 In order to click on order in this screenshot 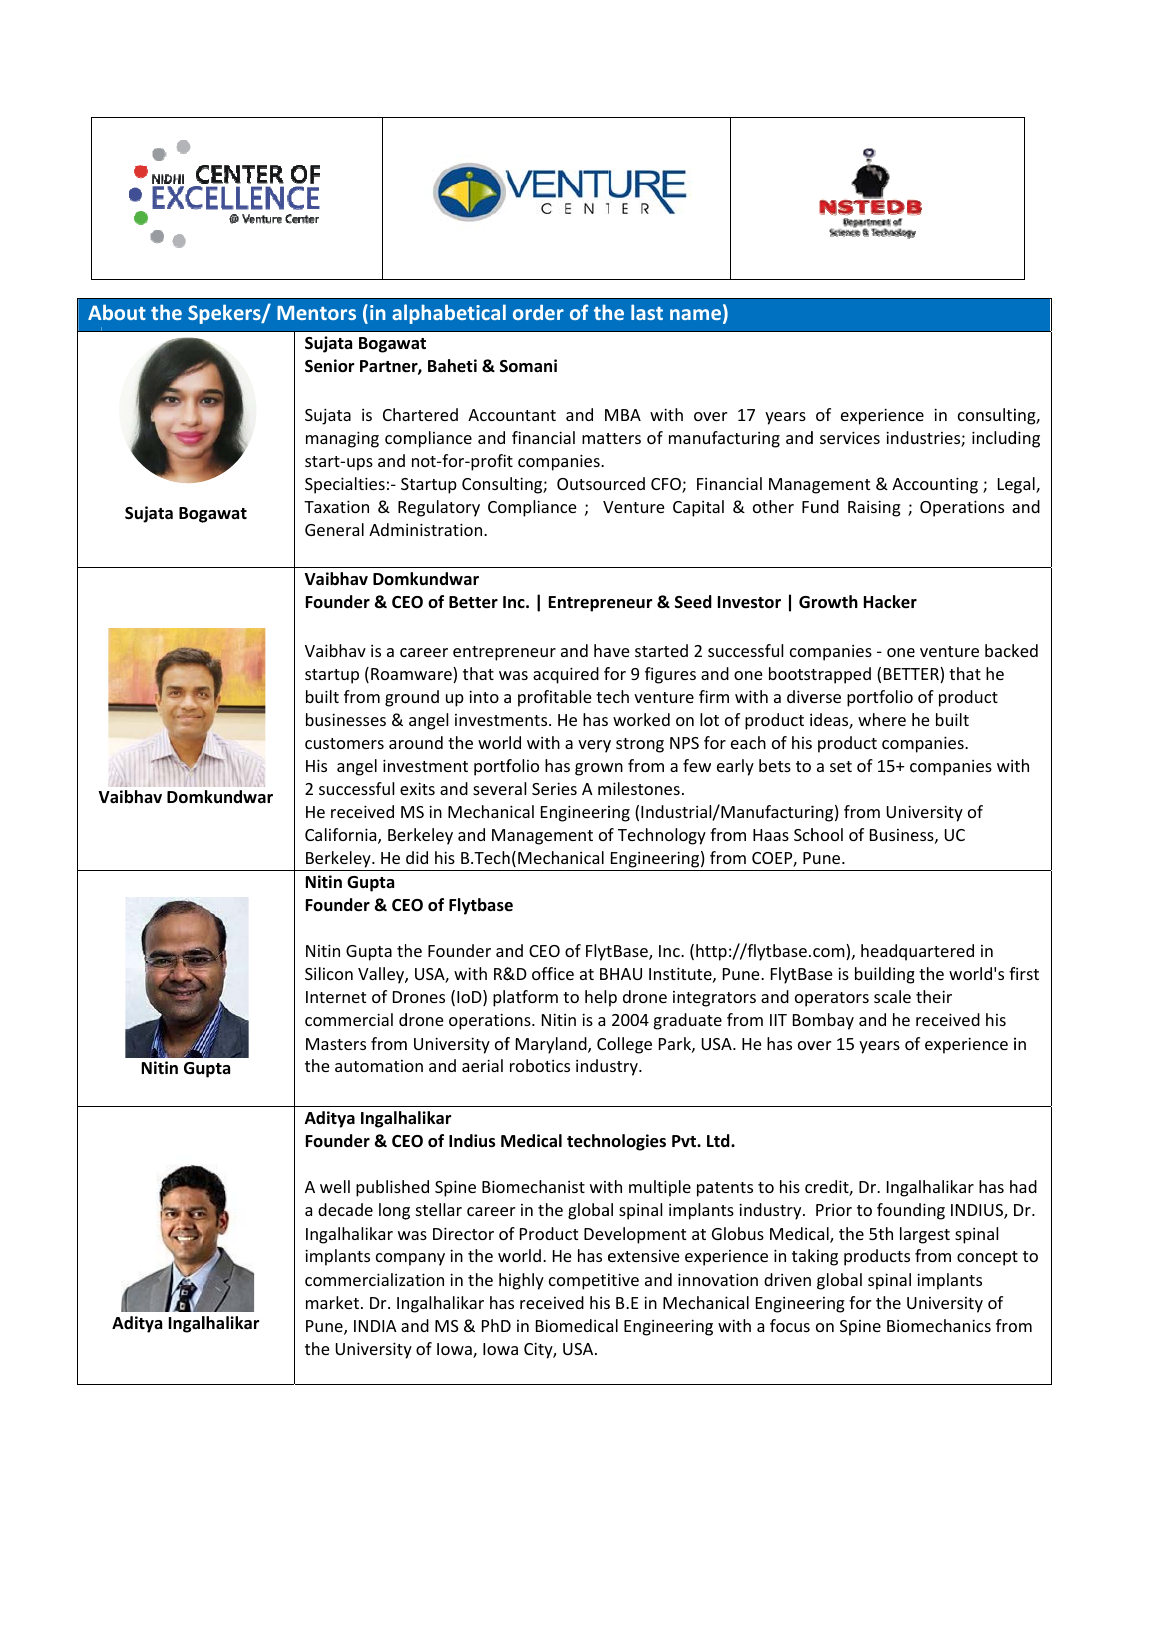, I will do `click(538, 312)`.
